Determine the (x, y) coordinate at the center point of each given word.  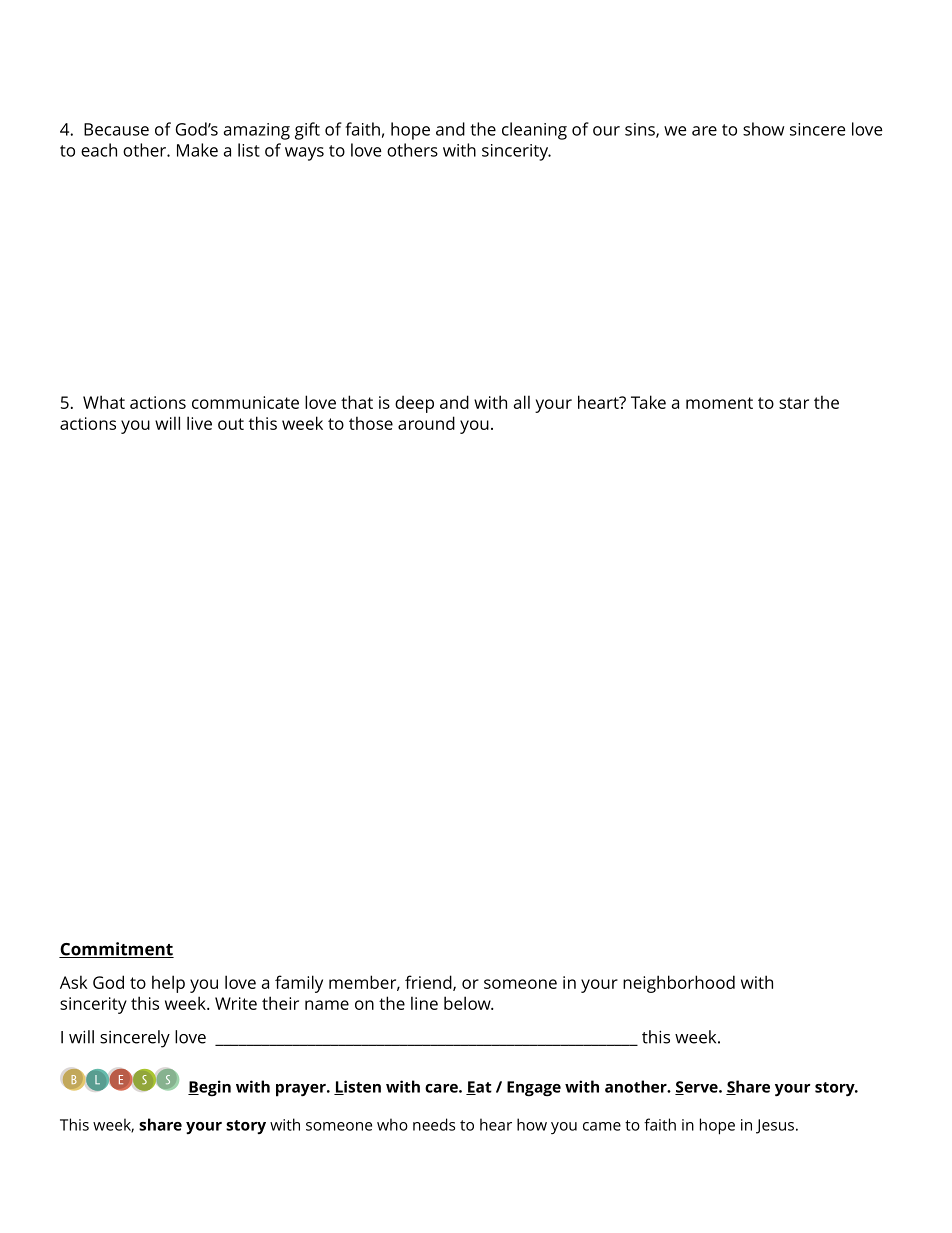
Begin (209, 1088)
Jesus (775, 1126)
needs (434, 1124)
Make (197, 150)
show (763, 129)
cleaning (534, 131)
